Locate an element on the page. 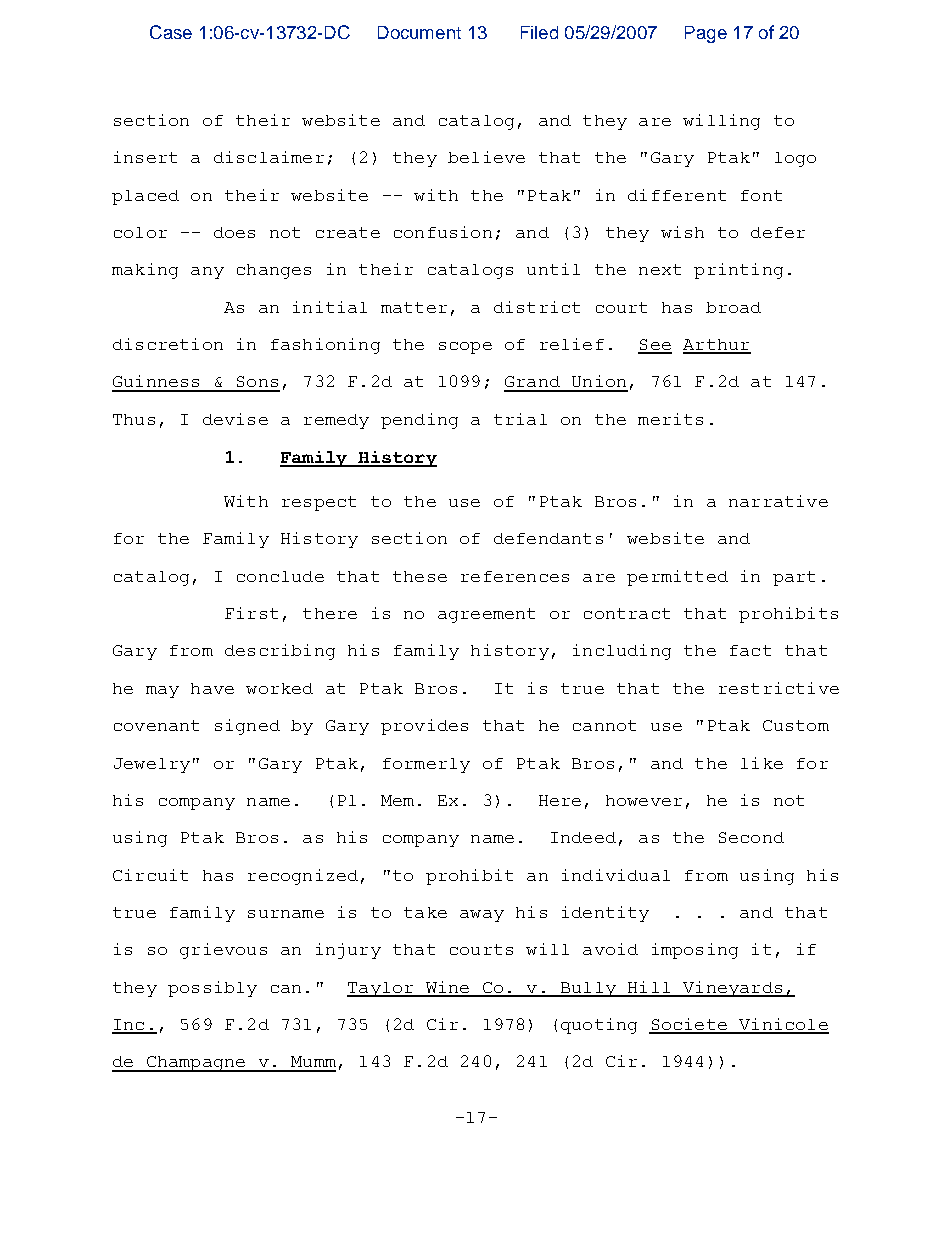 The image size is (952, 1233). Case is located at coordinates (171, 32).
